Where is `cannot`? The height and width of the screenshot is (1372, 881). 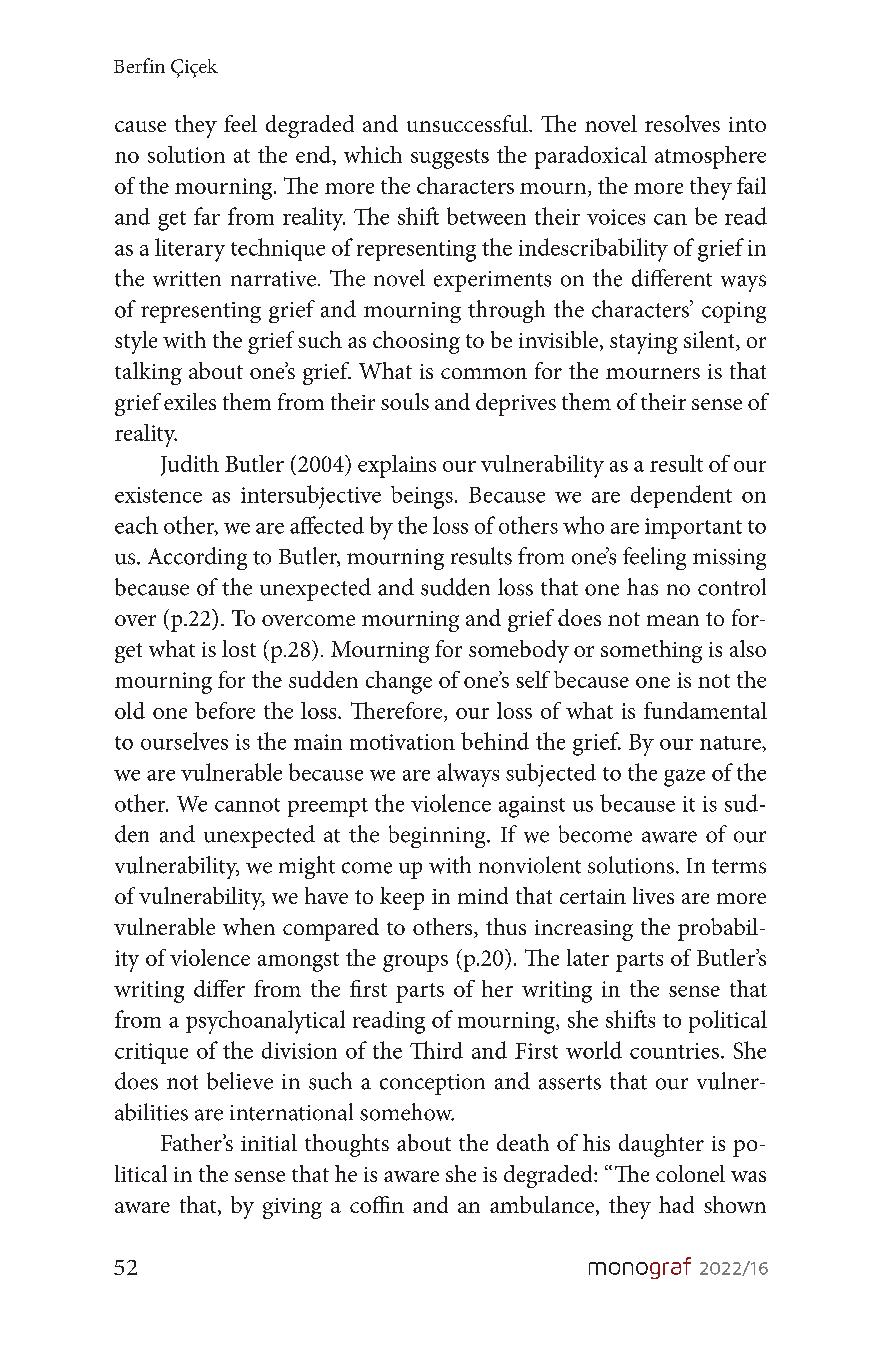 cannot is located at coordinates (247, 805).
